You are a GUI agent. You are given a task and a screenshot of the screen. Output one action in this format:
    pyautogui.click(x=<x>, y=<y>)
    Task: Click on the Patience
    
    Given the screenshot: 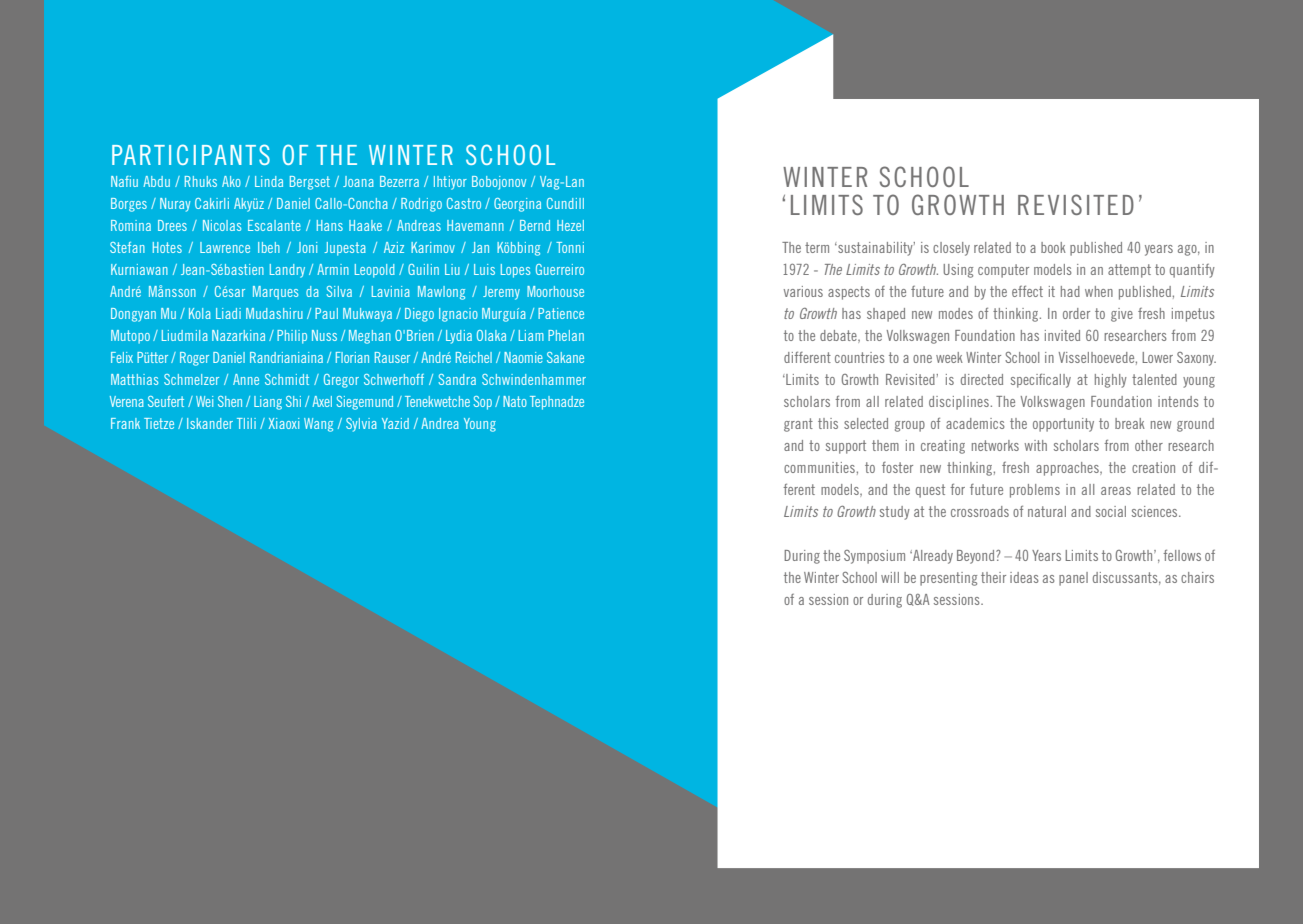 What is the action you would take?
    pyautogui.click(x=561, y=313)
